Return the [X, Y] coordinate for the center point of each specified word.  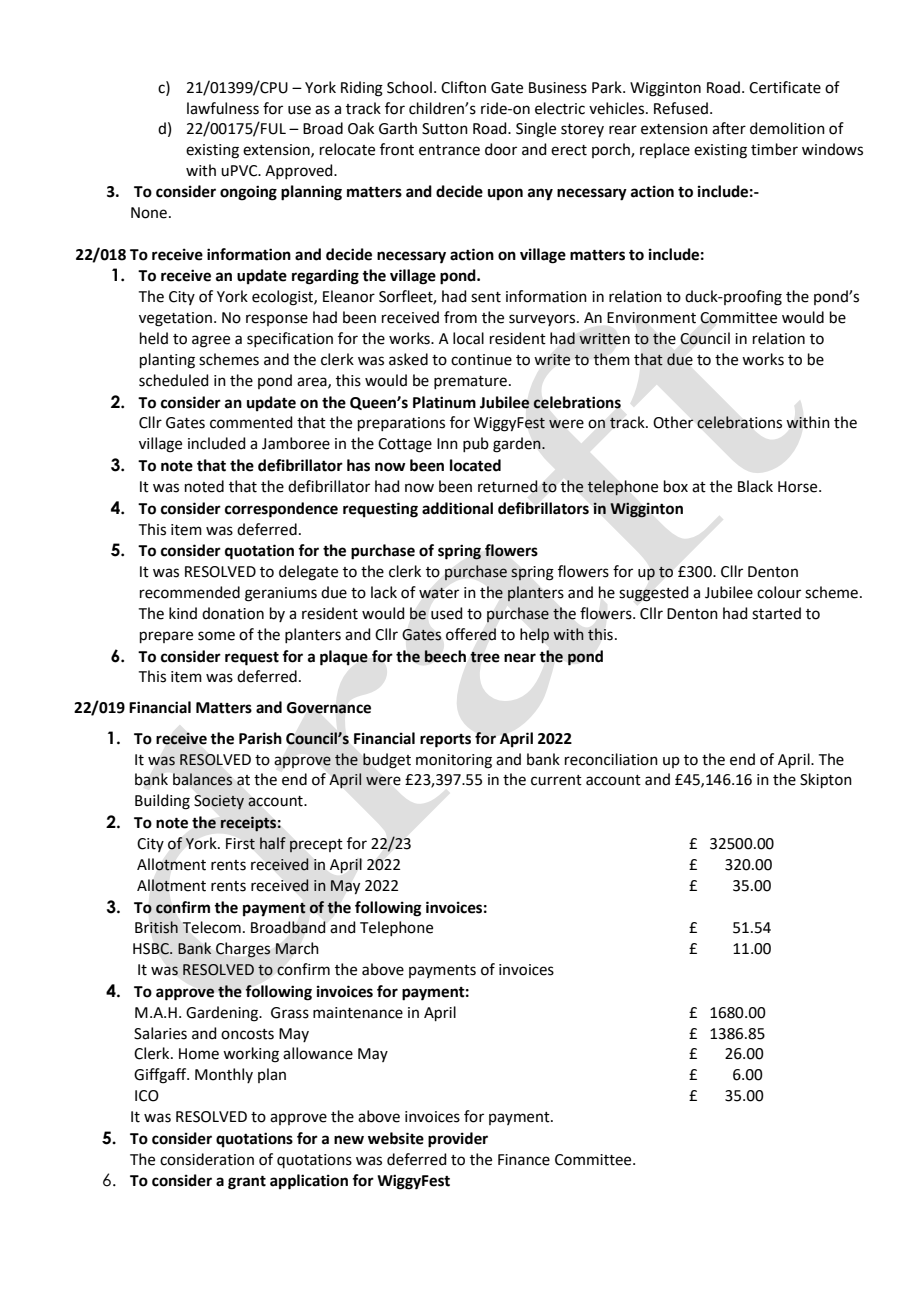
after [729, 128]
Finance [524, 1160]
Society [219, 802]
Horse [799, 487]
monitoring [454, 761]
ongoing [248, 193]
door [501, 149]
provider [458, 1140]
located [475, 465]
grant [247, 1183]
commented [251, 422]
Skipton [826, 780]
